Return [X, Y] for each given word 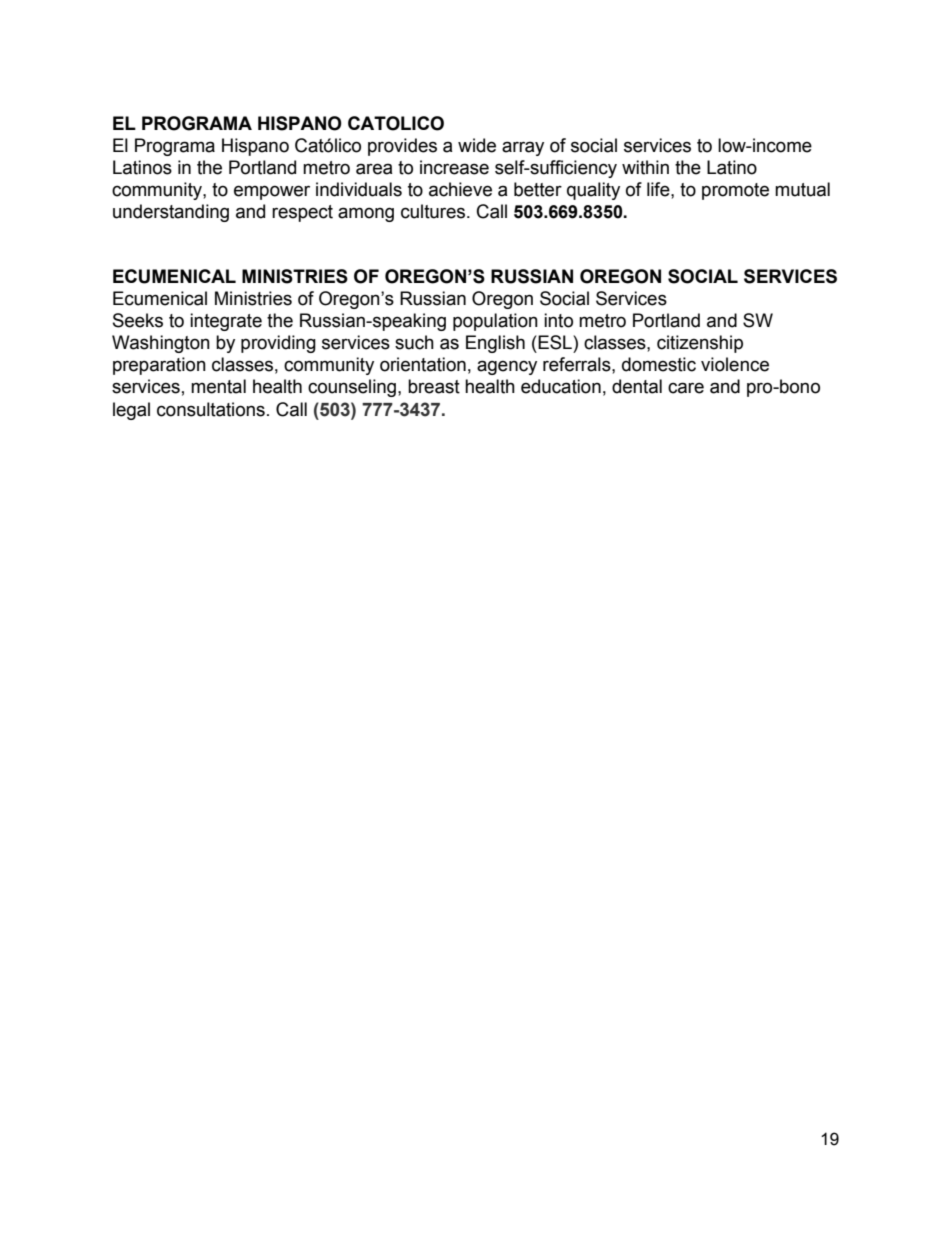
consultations [211, 409]
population [495, 322]
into [558, 320]
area [374, 169]
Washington [161, 344]
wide [477, 145]
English [495, 344]
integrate [226, 322]
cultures [434, 211]
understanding [171, 213]
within [645, 167]
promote [735, 191]
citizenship [700, 344]
